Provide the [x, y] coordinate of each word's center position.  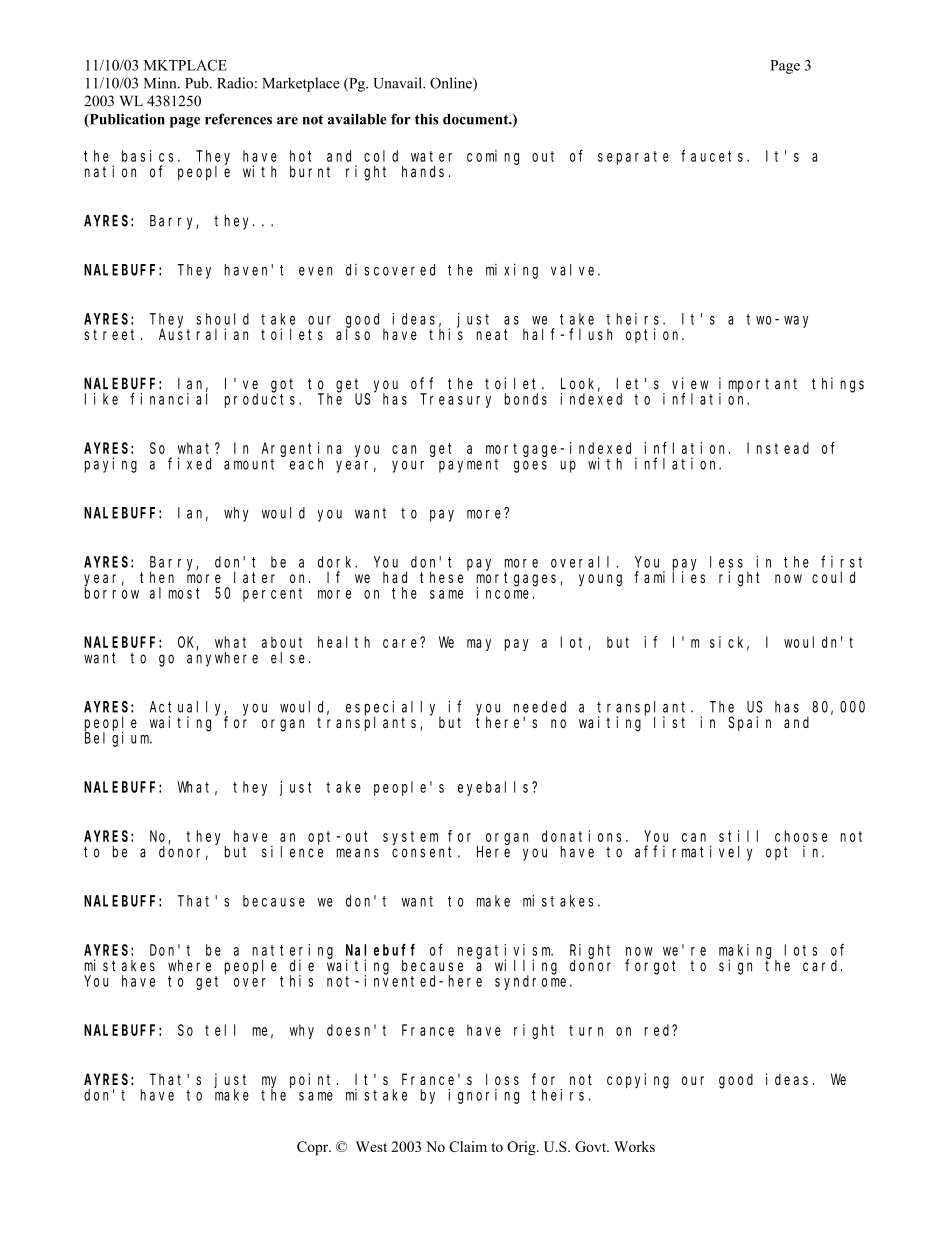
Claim [468, 1146]
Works [634, 1146]
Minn [161, 83]
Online [452, 84]
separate [633, 158]
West [371, 1146]
